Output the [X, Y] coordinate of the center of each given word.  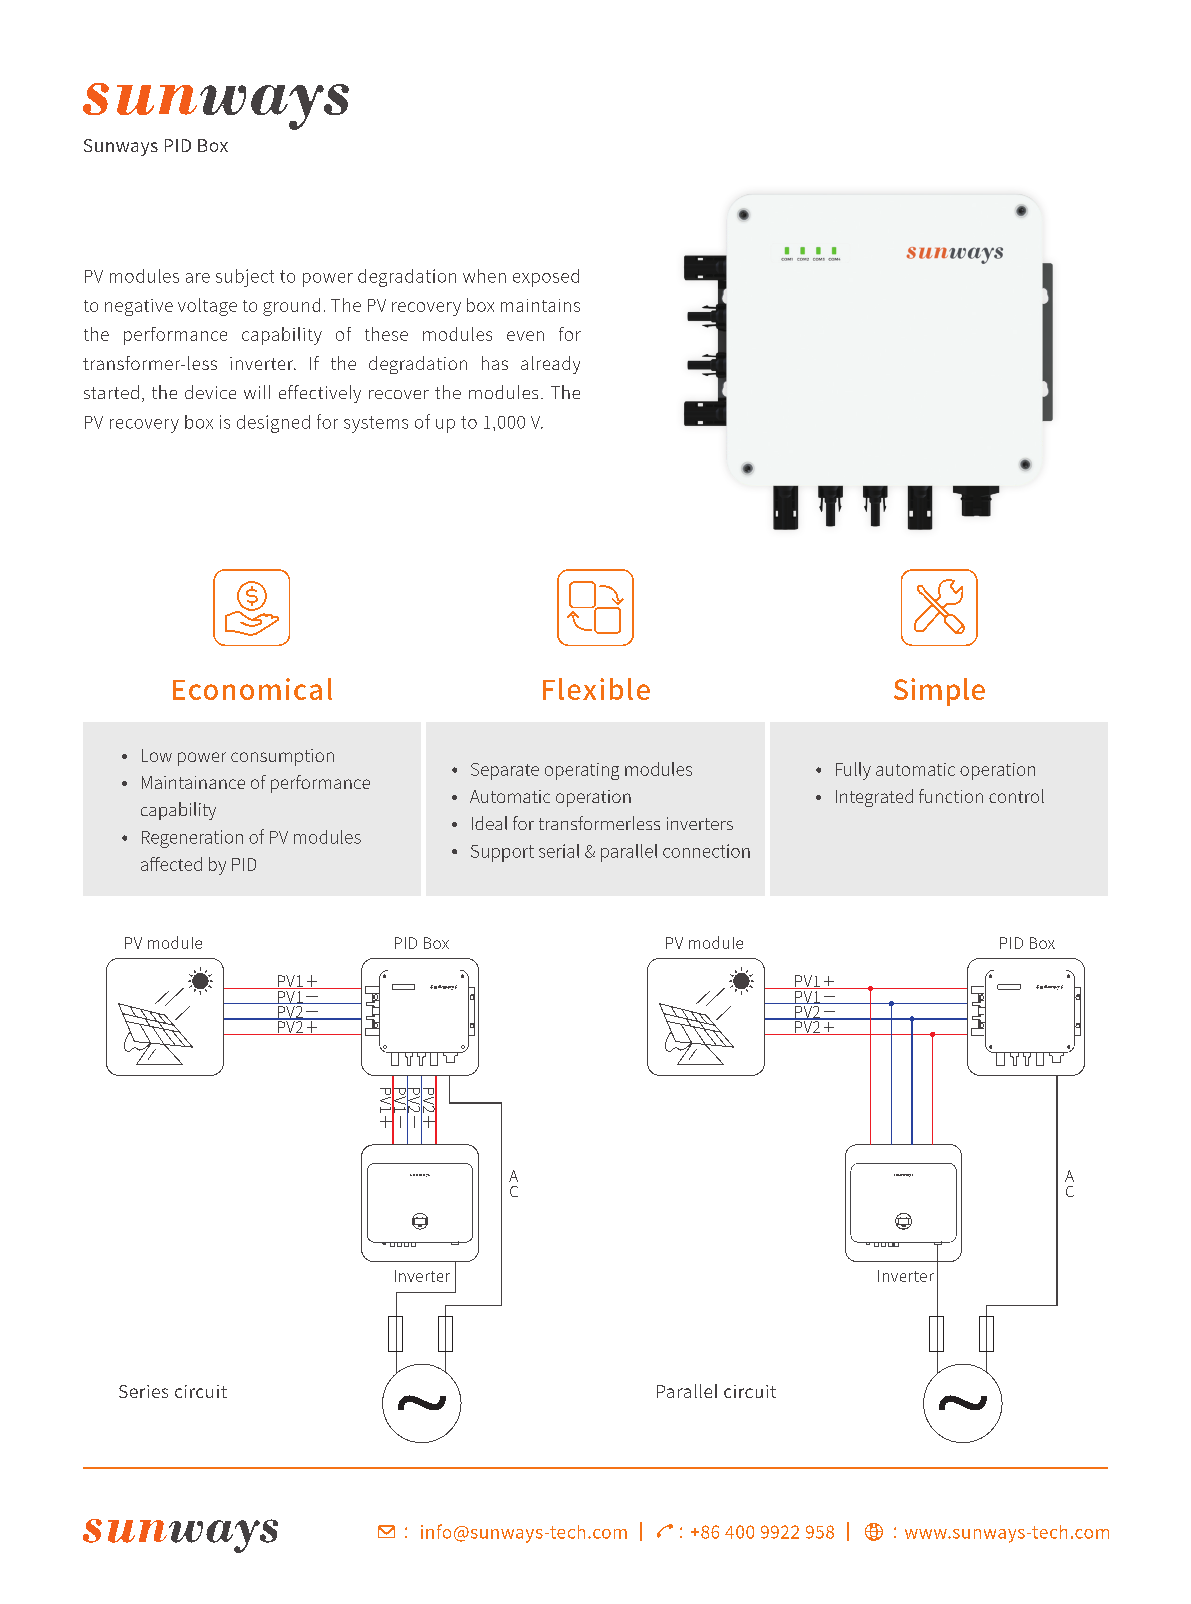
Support [502, 853]
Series [143, 1391]
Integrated [874, 798]
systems [376, 424]
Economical [252, 689]
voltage [207, 307]
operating [582, 771]
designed [273, 424]
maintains [540, 305]
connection [706, 851]
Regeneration [192, 839]
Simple [939, 692]
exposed [546, 278]
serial [559, 851]
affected [171, 864]
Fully [853, 771]
